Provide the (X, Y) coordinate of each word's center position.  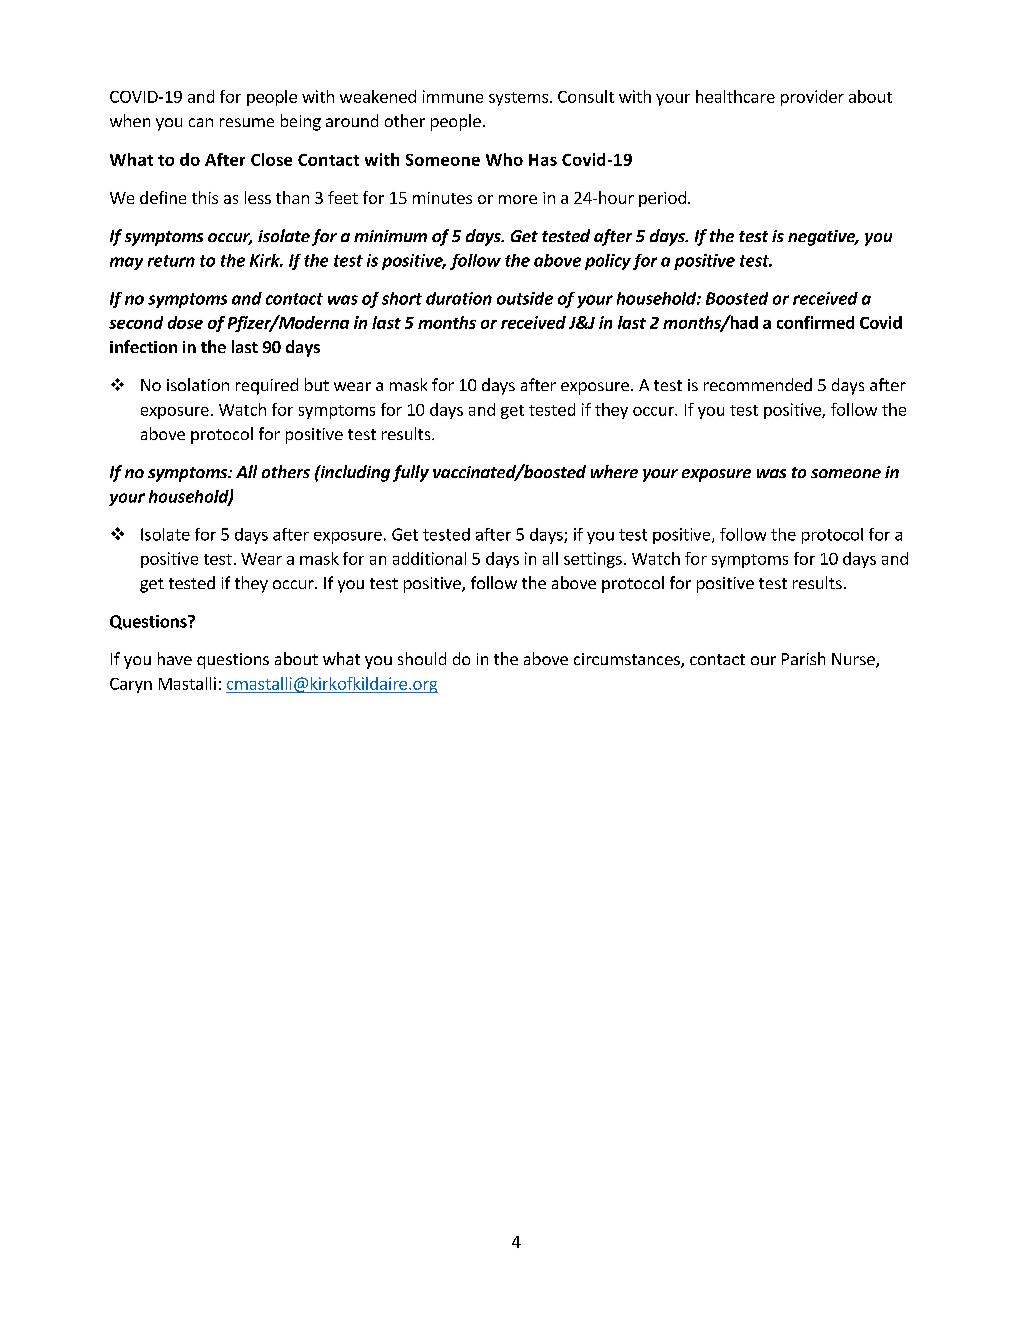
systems (518, 99)
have (175, 658)
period (662, 199)
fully (411, 473)
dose (185, 322)
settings (593, 560)
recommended (758, 384)
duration (459, 298)
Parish (803, 658)
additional (429, 558)
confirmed (815, 322)
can (201, 122)
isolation (198, 384)
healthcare (735, 96)
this (205, 197)
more (518, 199)
